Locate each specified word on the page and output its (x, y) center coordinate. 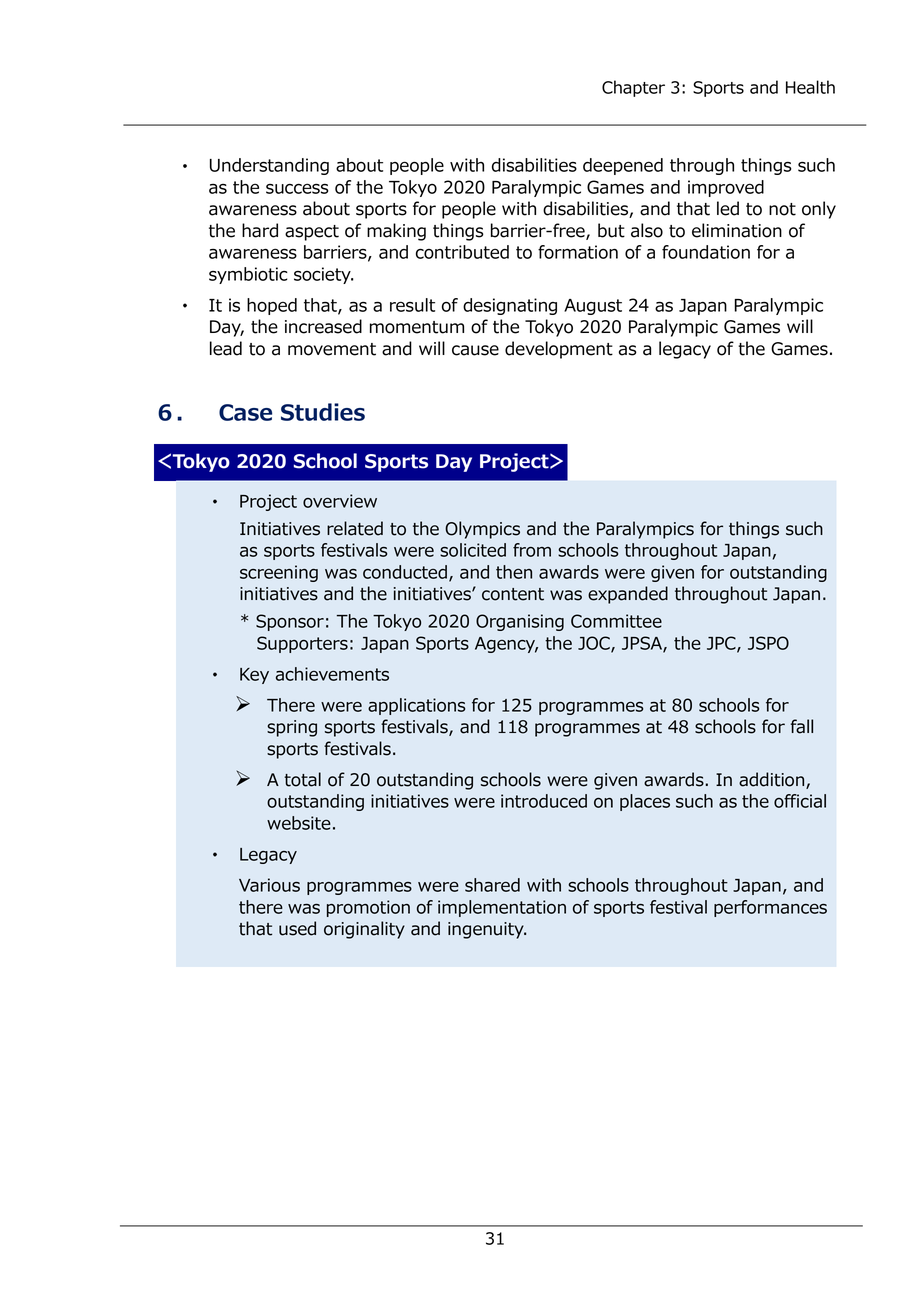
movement (332, 349)
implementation (502, 908)
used (297, 928)
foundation (706, 252)
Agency (506, 645)
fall (802, 726)
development (559, 350)
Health (810, 87)
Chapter (633, 88)
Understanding (269, 166)
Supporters (302, 644)
